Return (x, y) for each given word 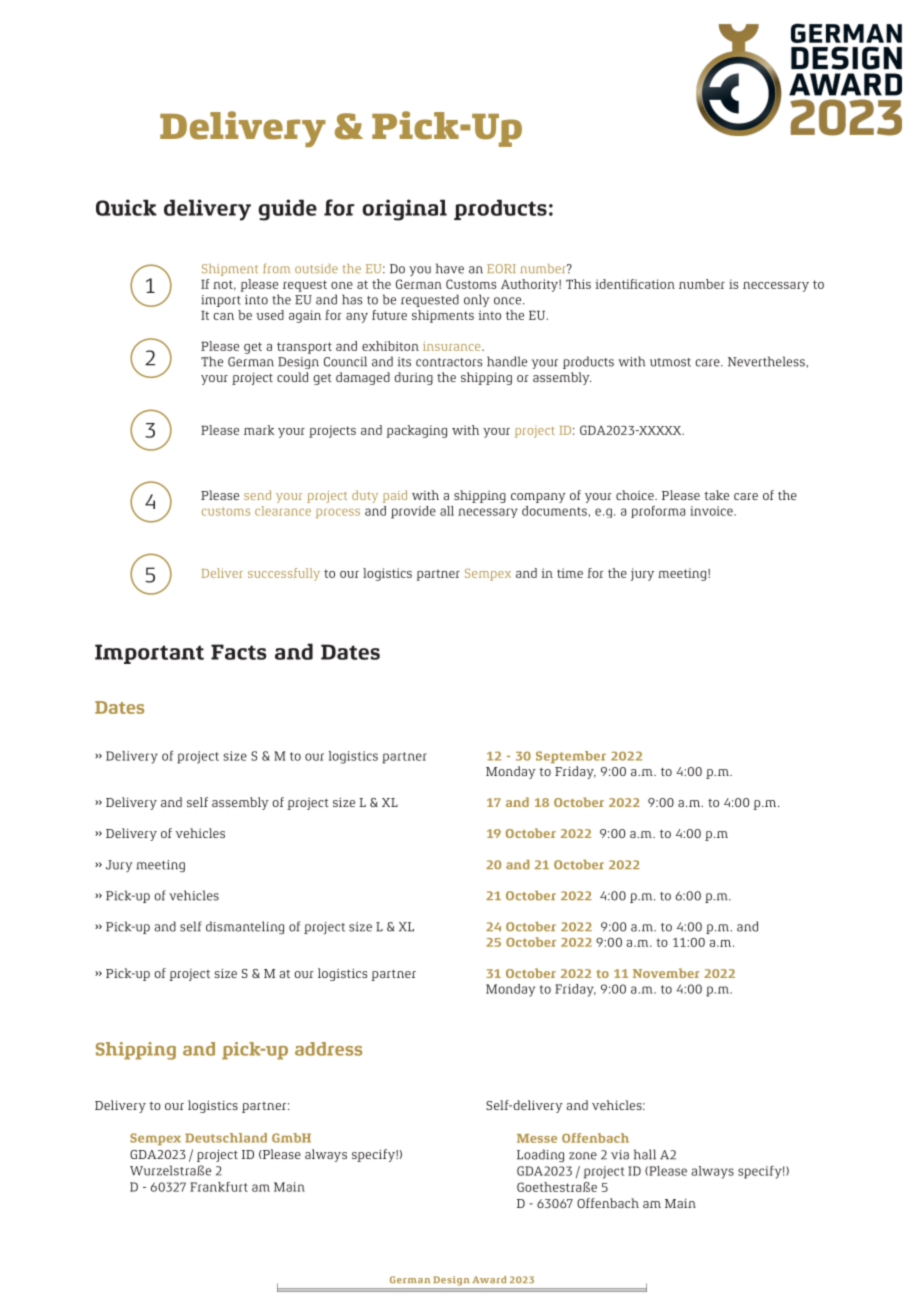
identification (635, 284)
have (450, 268)
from (276, 268)
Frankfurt (219, 1187)
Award (489, 1279)
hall (645, 1154)
